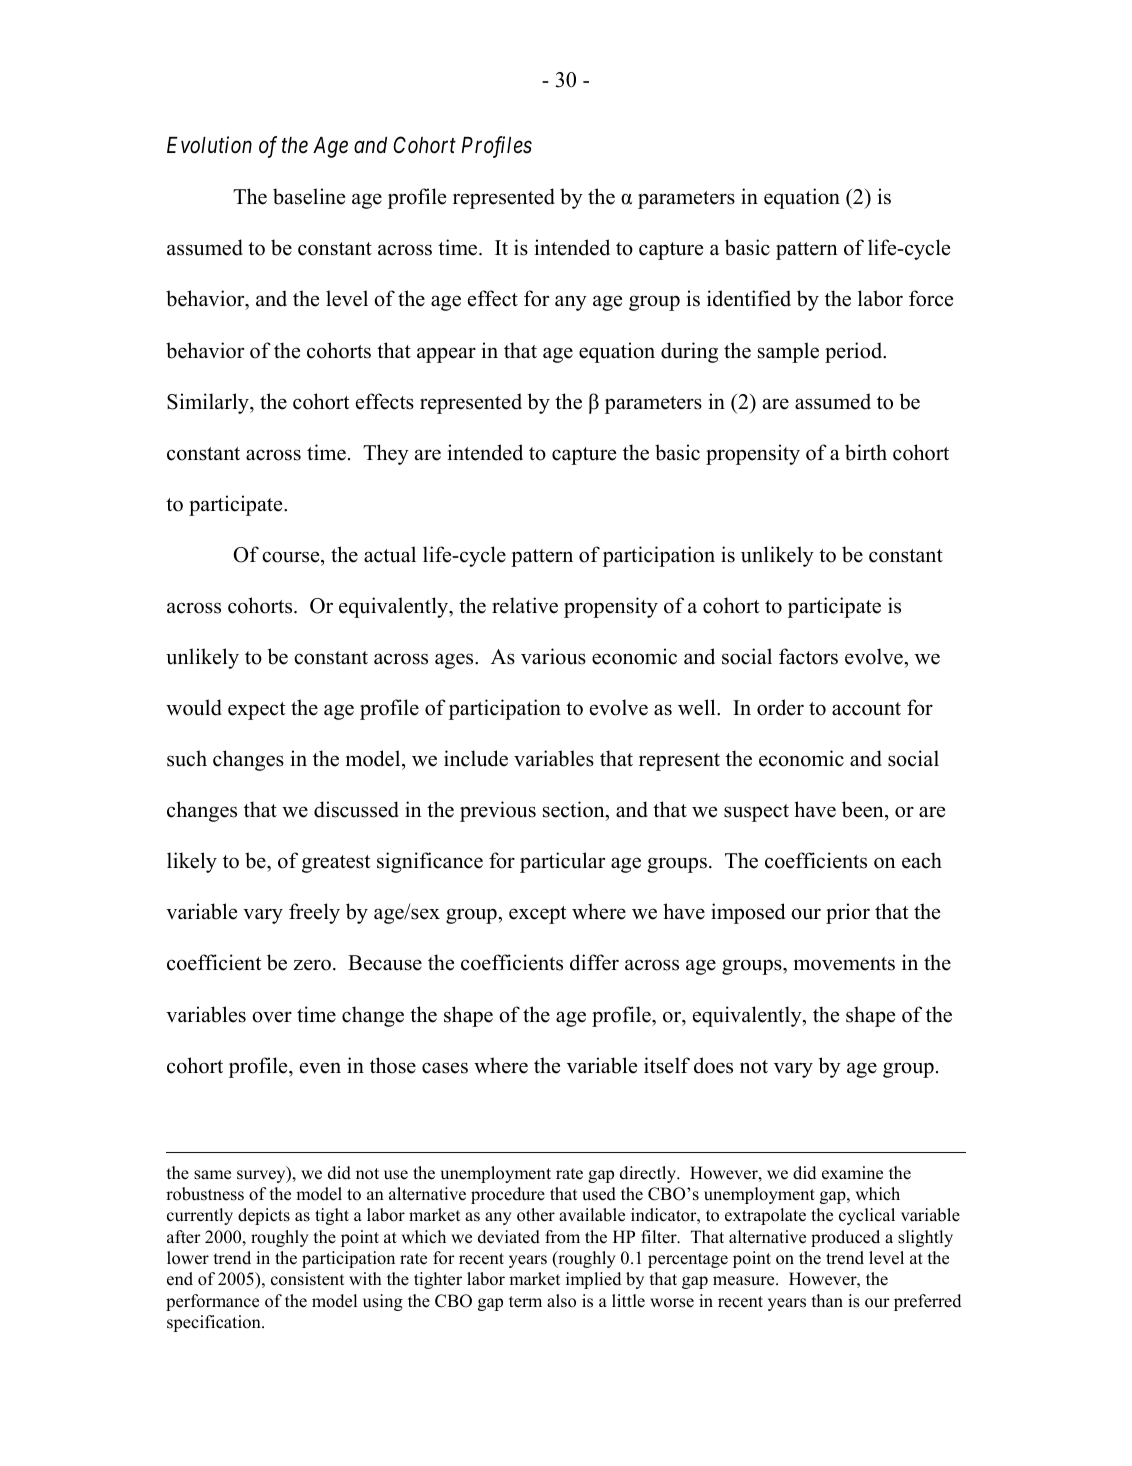 The image size is (1132, 1466). I want to click on prior, so click(848, 913).
